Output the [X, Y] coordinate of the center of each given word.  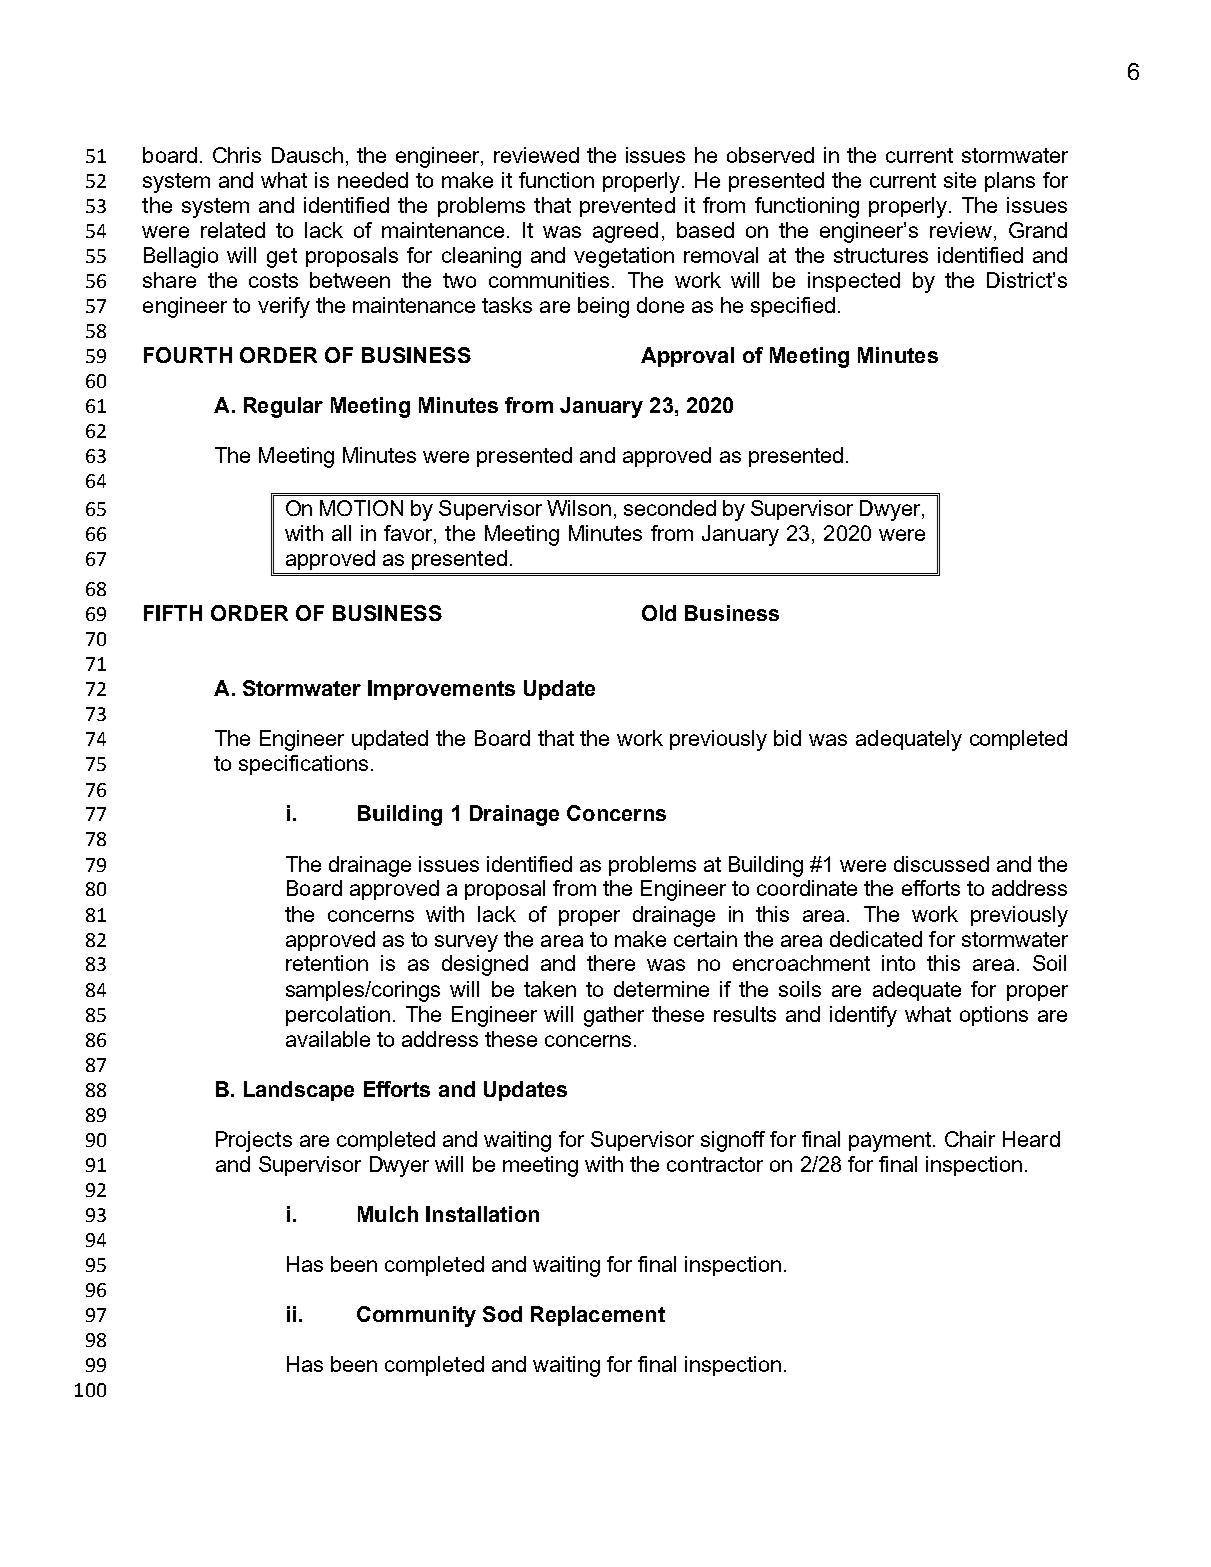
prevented [627, 207]
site [960, 180]
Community [416, 1316]
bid [787, 738]
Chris [237, 155]
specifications [303, 765]
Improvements [441, 690]
